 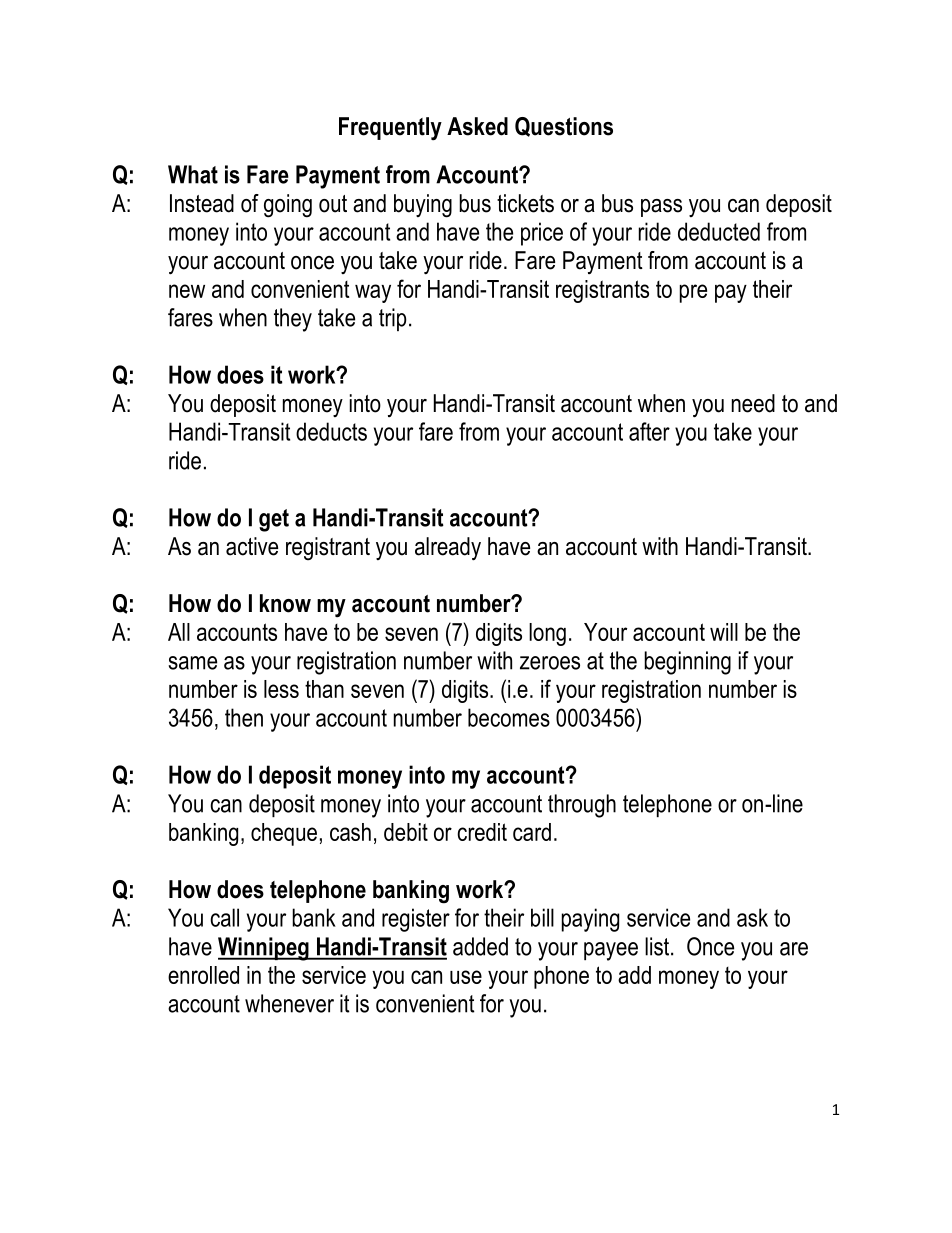 What do you see at coordinates (477, 126) in the image?
I see `Asked` at bounding box center [477, 126].
